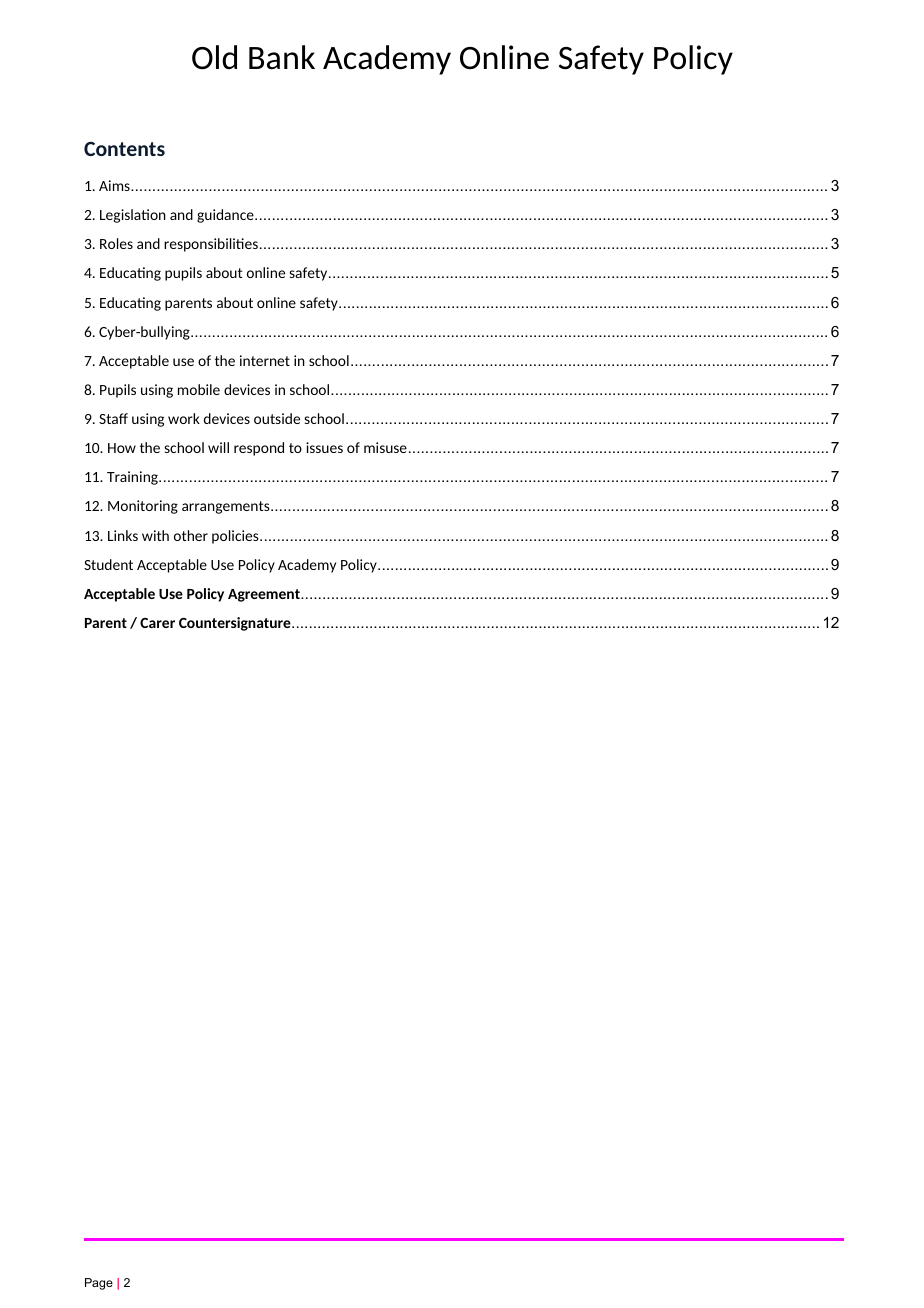 The image size is (924, 1308). What do you see at coordinates (157, 623) in the screenshot?
I see `Carer` at bounding box center [157, 623].
